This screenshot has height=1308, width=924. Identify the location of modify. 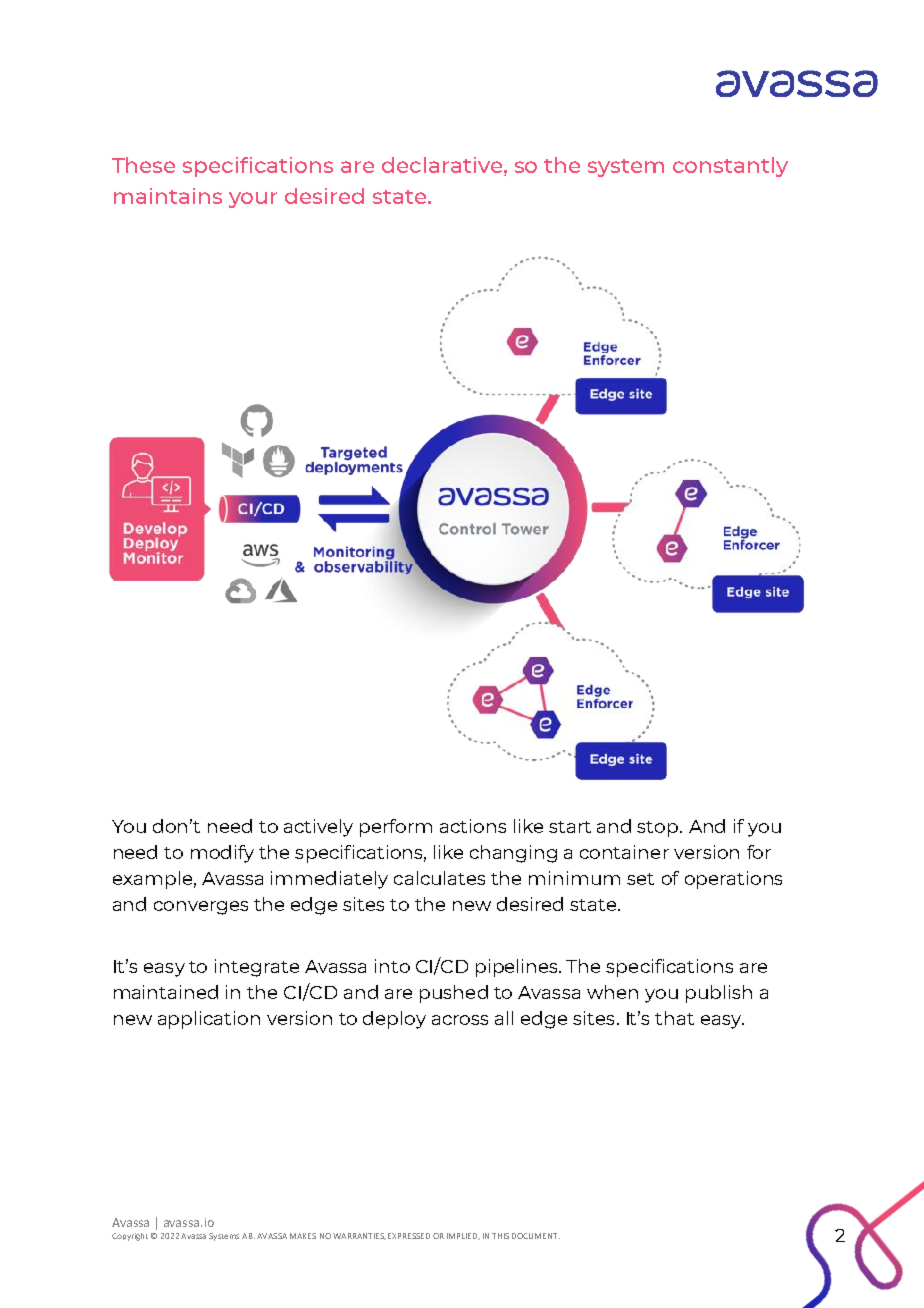
(222, 854).
